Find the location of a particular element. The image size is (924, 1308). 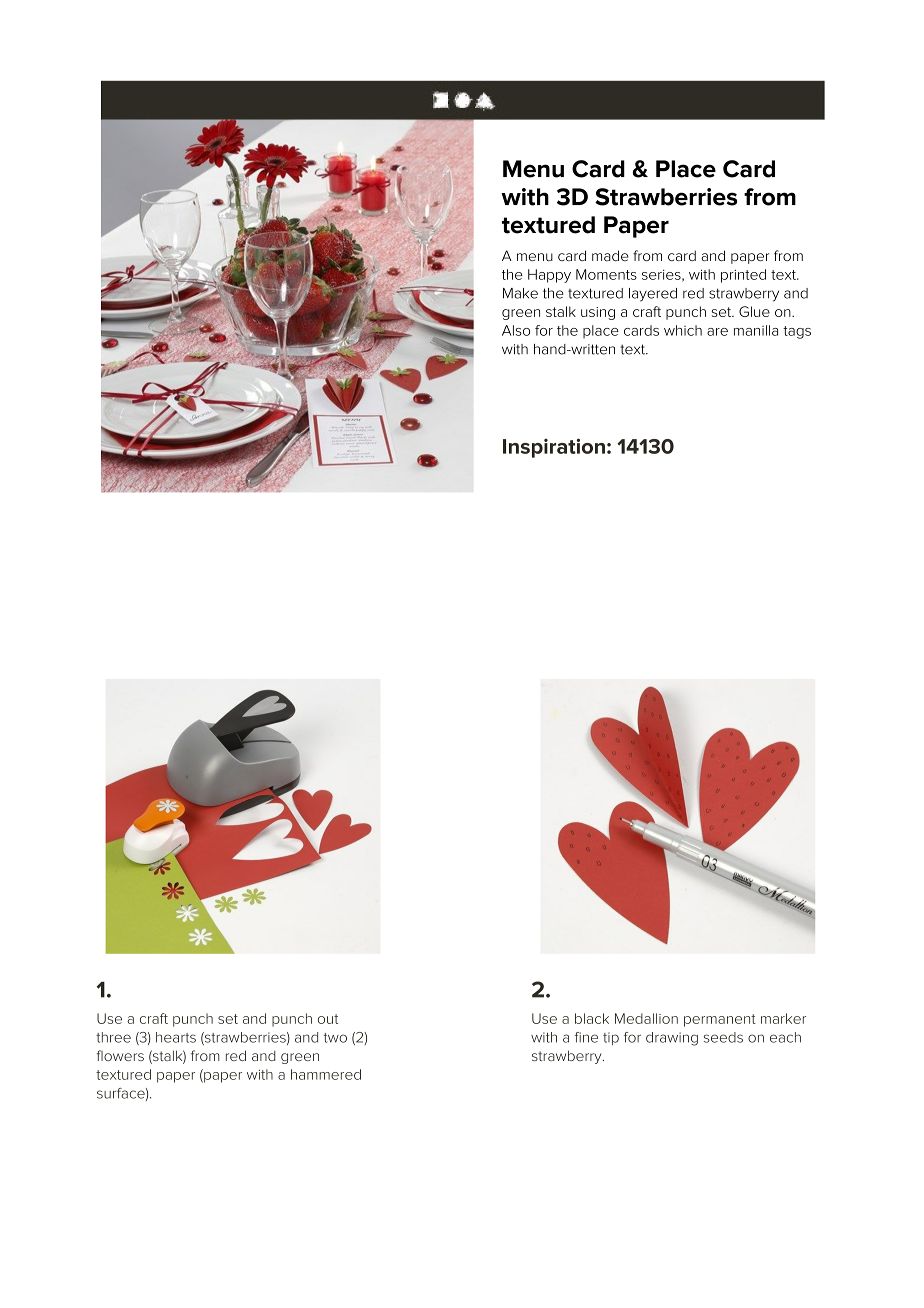

printed is located at coordinates (743, 276).
